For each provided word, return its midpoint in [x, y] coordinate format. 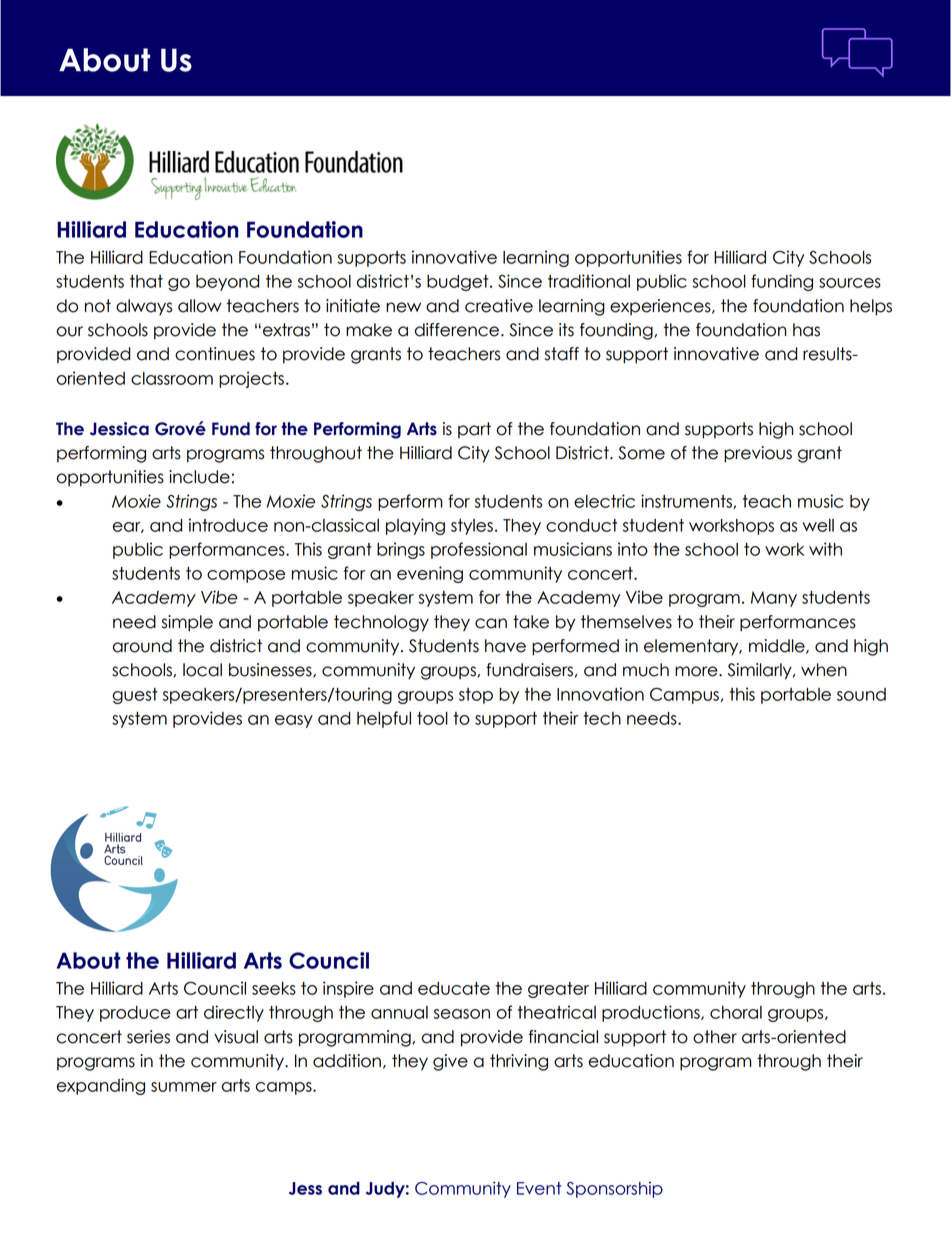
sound [861, 694]
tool [432, 718]
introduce [228, 525]
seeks [274, 988]
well [818, 525]
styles [472, 527]
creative [499, 306]
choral [736, 1012]
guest [134, 696]
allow [199, 306]
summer [184, 1087]
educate [454, 988]
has [806, 330]
